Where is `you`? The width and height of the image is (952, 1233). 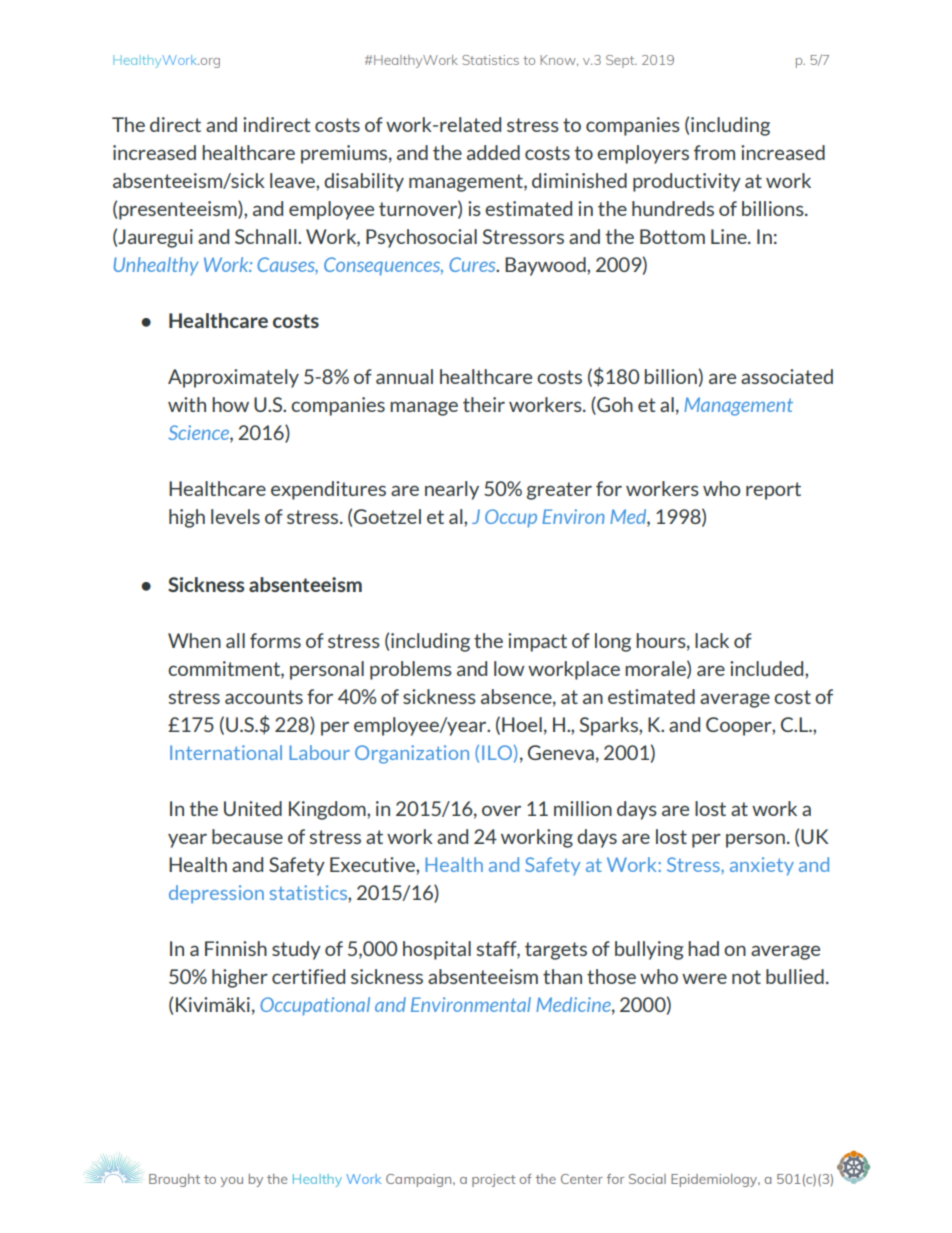 you is located at coordinates (231, 1182).
